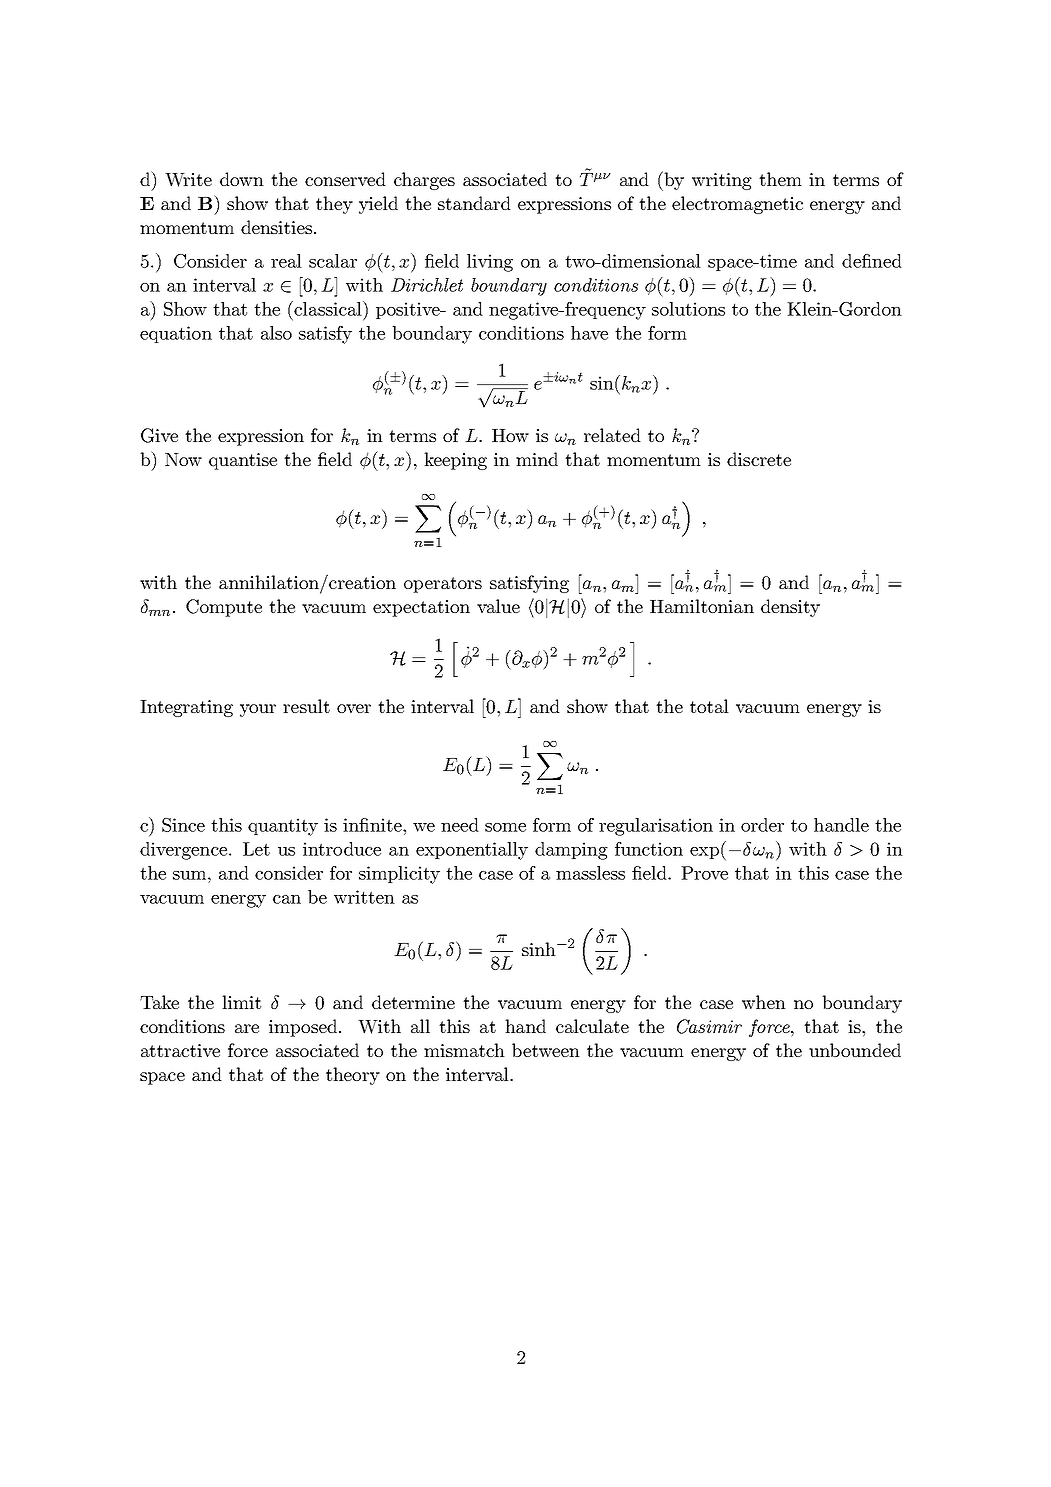 Image resolution: width=1051 pixels, height=1487 pixels. I want to click on them, so click(780, 179).
